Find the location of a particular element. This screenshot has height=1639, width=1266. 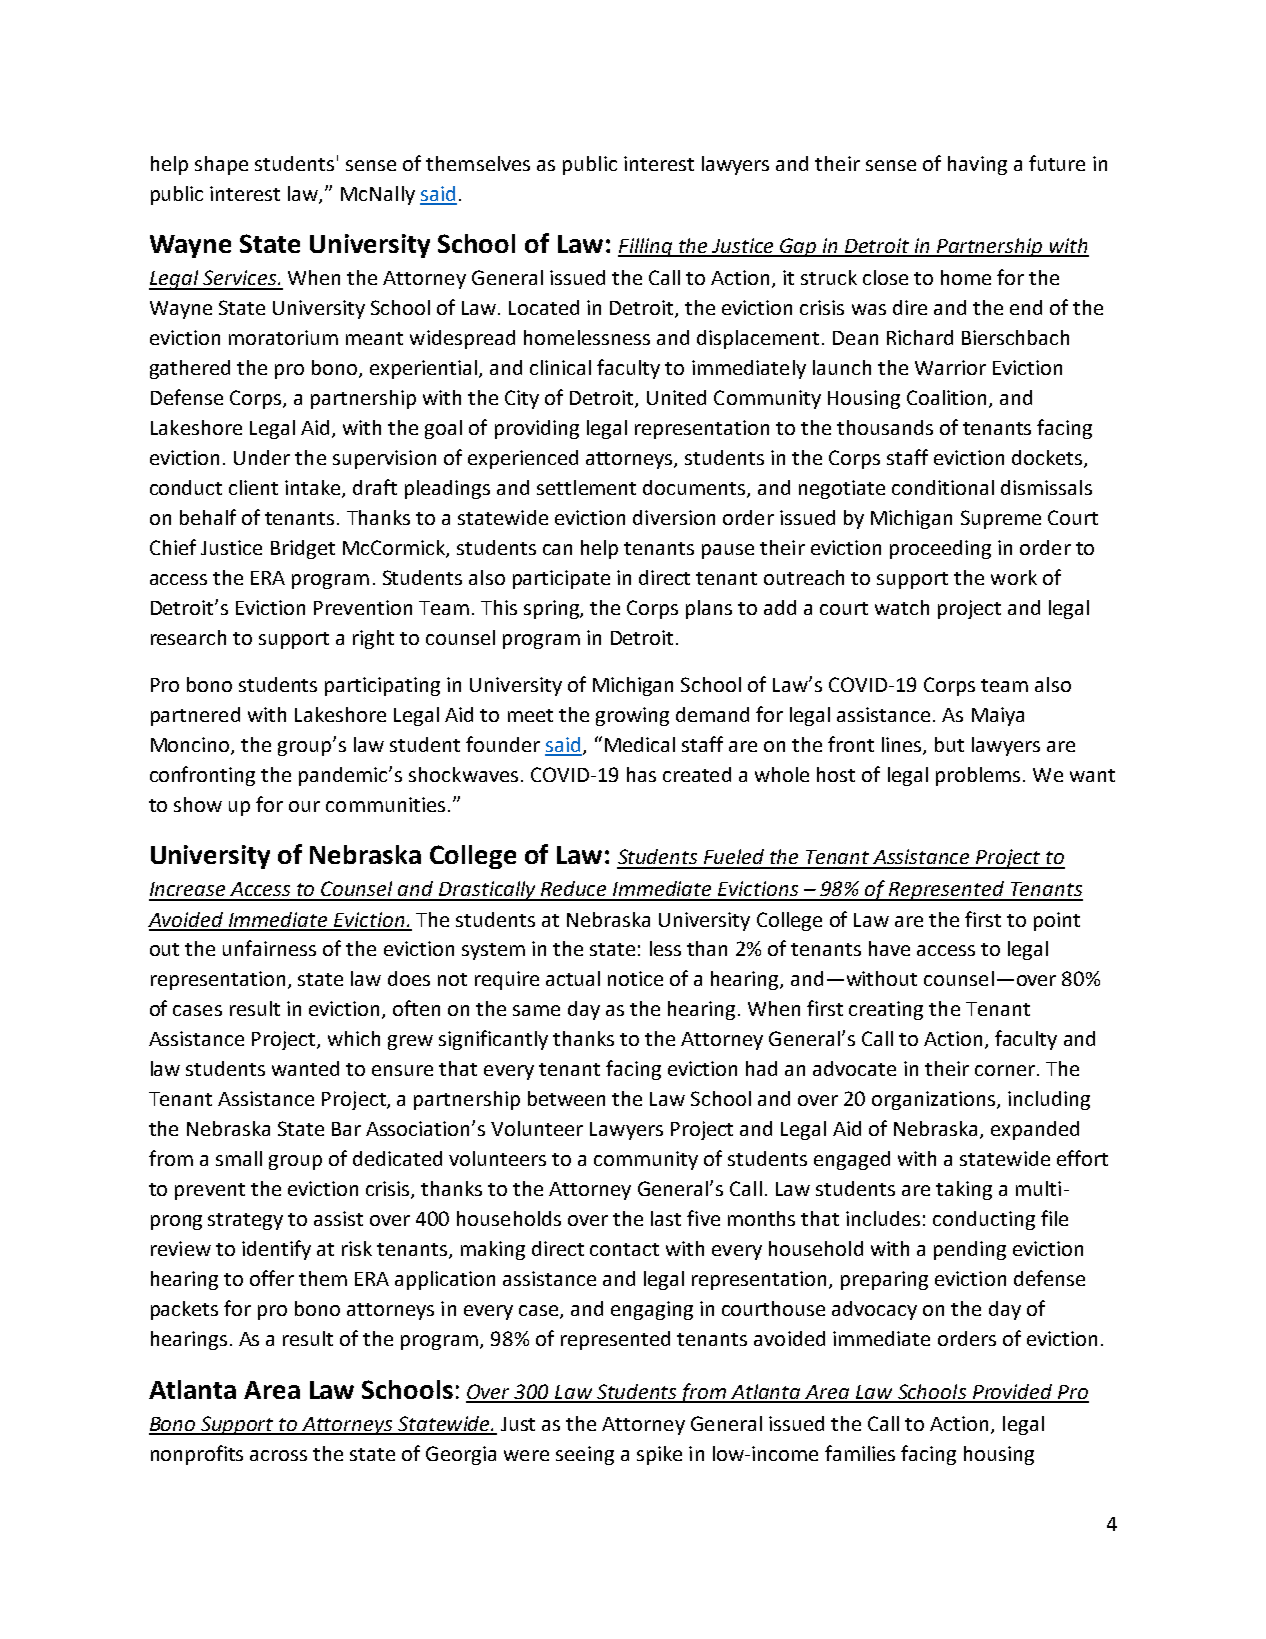

families is located at coordinates (860, 1453).
